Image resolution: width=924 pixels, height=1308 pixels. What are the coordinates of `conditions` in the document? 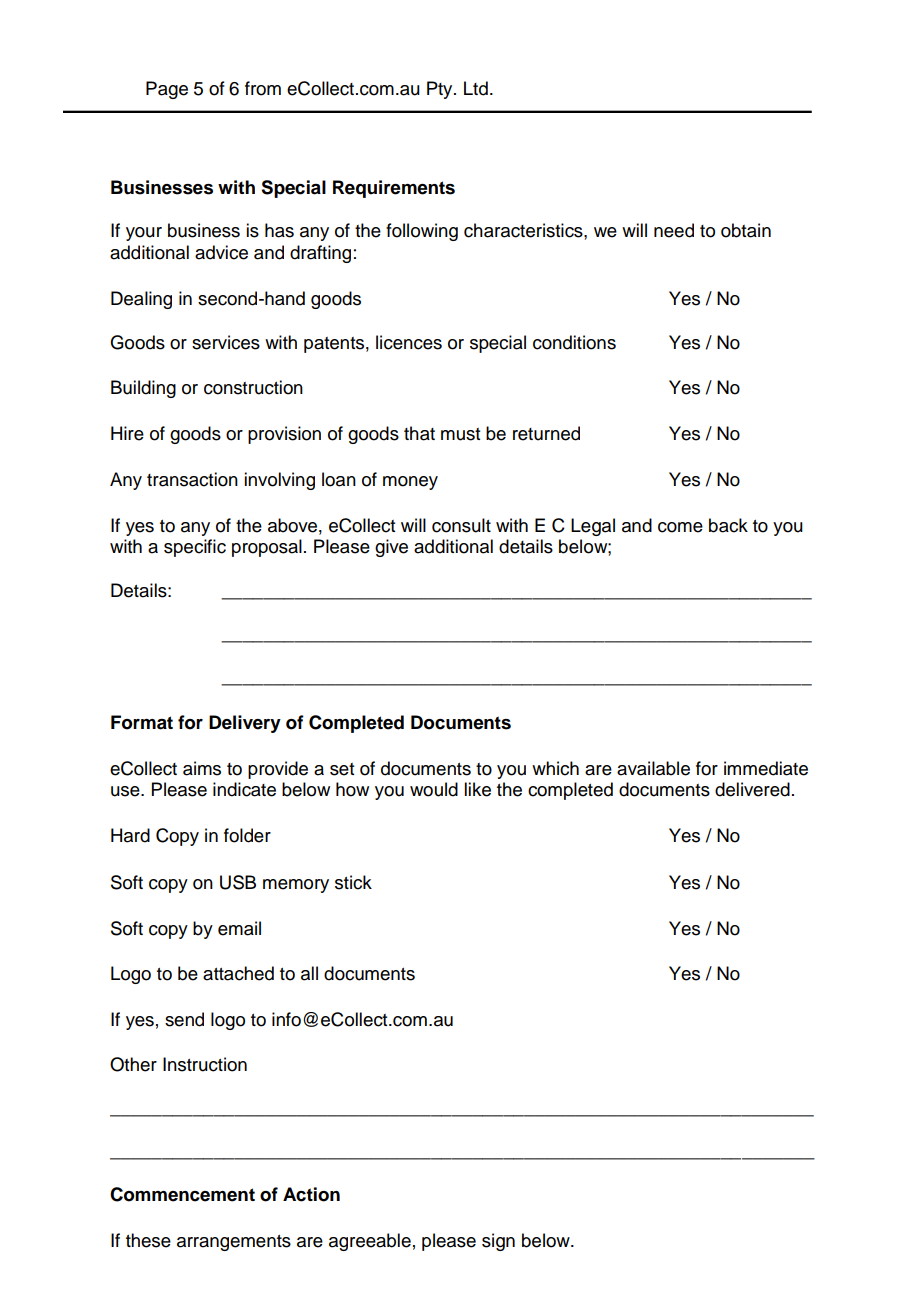 It's located at (574, 342).
